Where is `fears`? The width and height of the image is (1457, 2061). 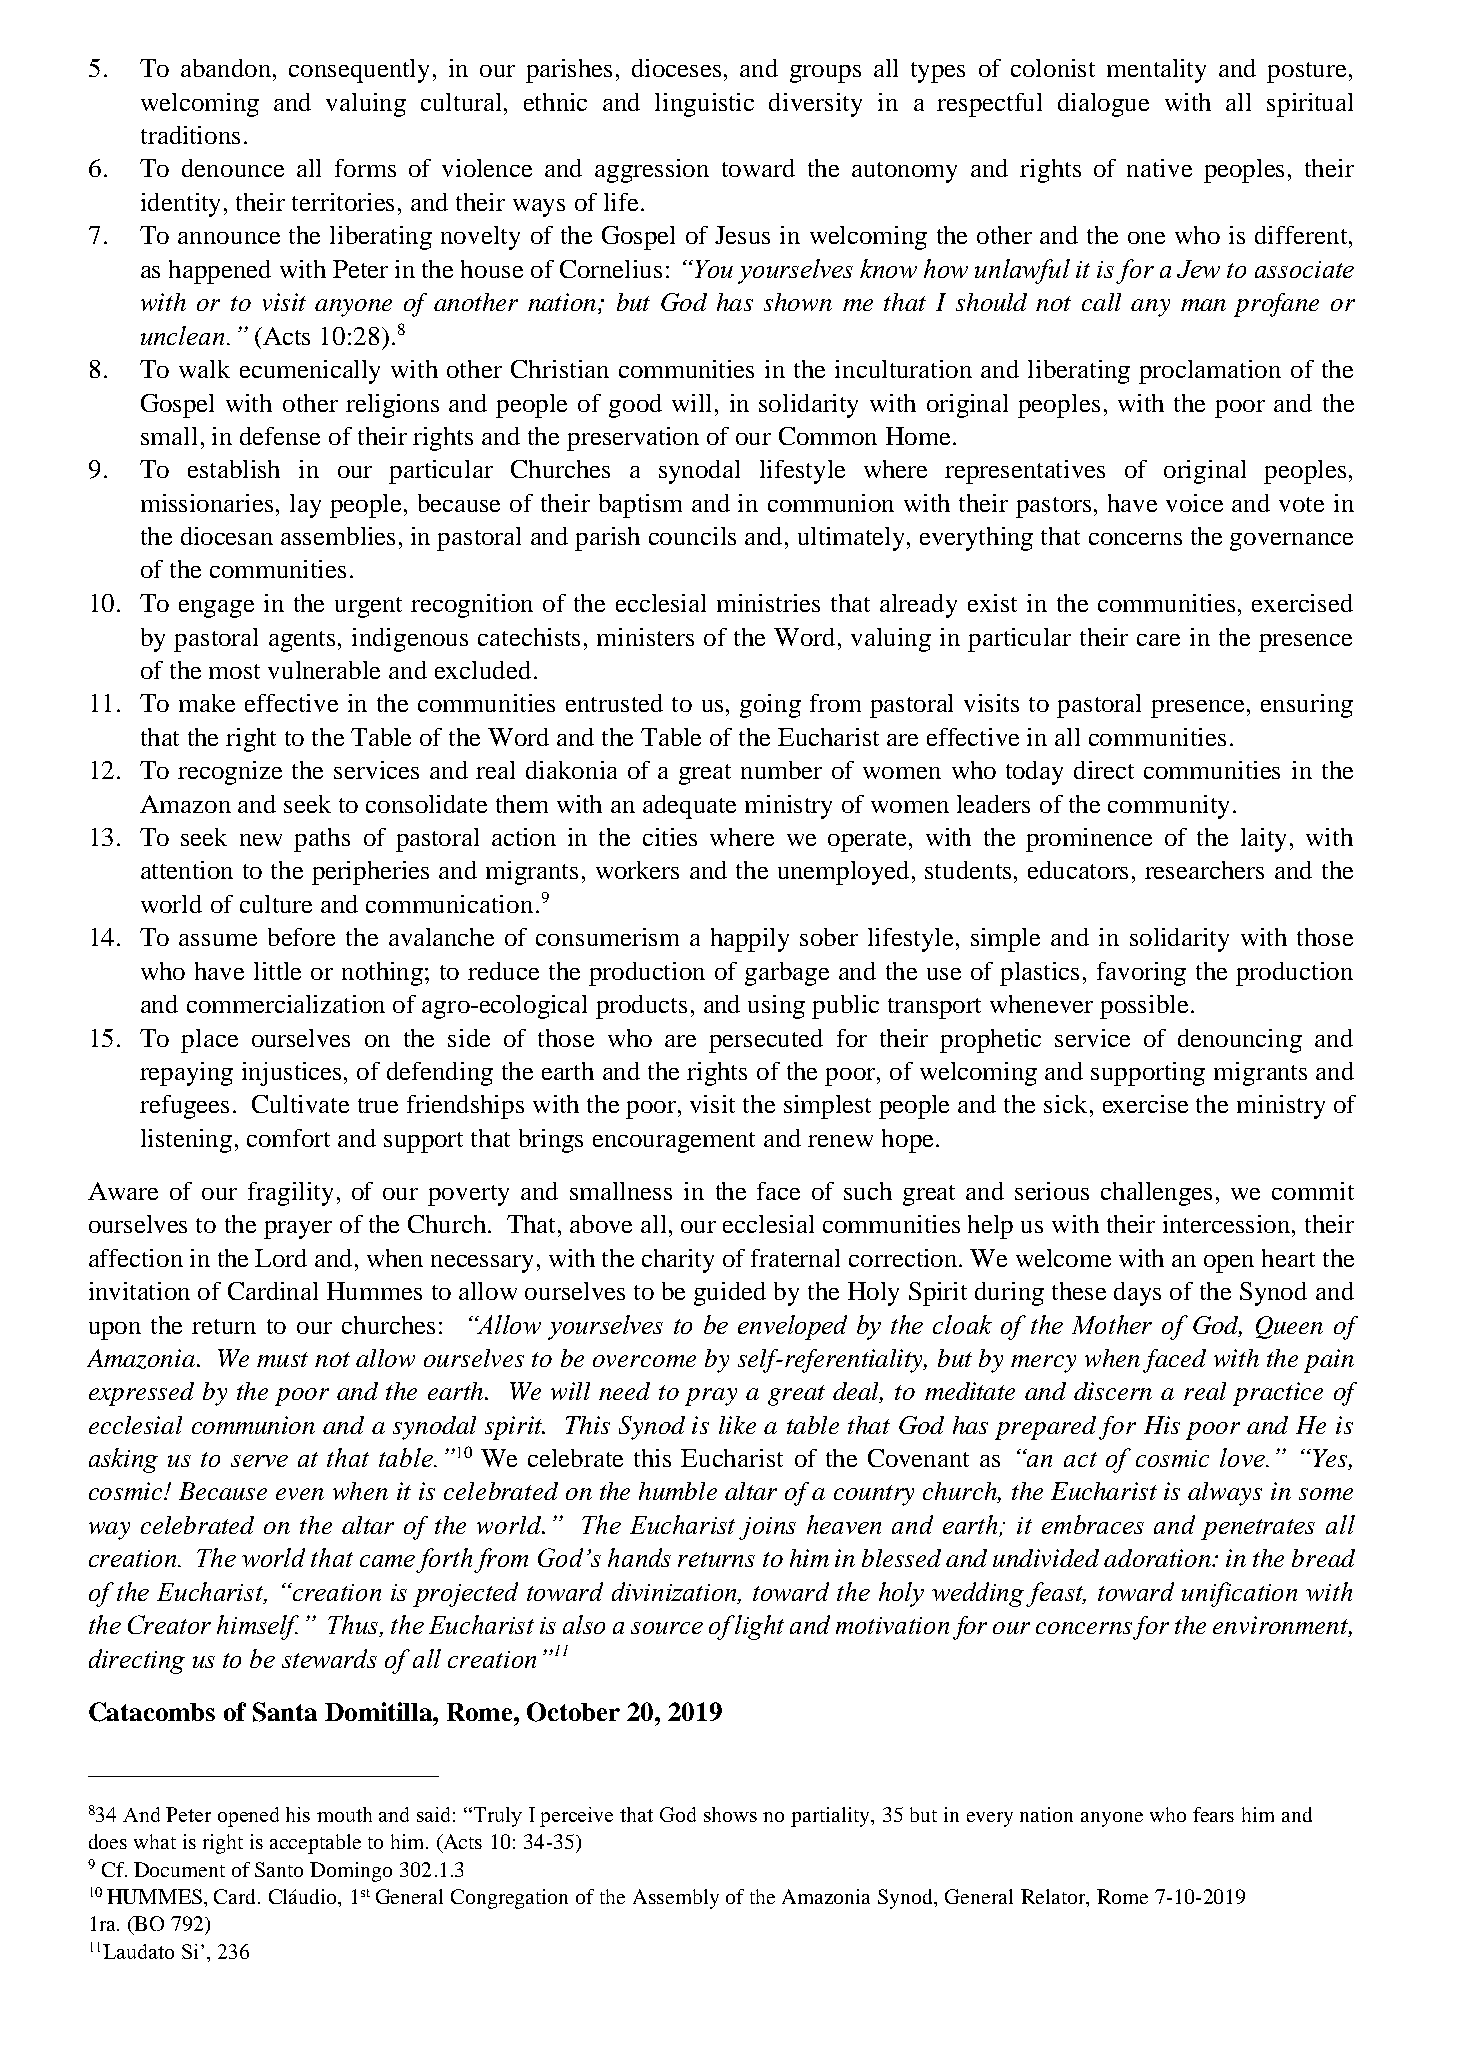
fears is located at coordinates (1213, 1814).
